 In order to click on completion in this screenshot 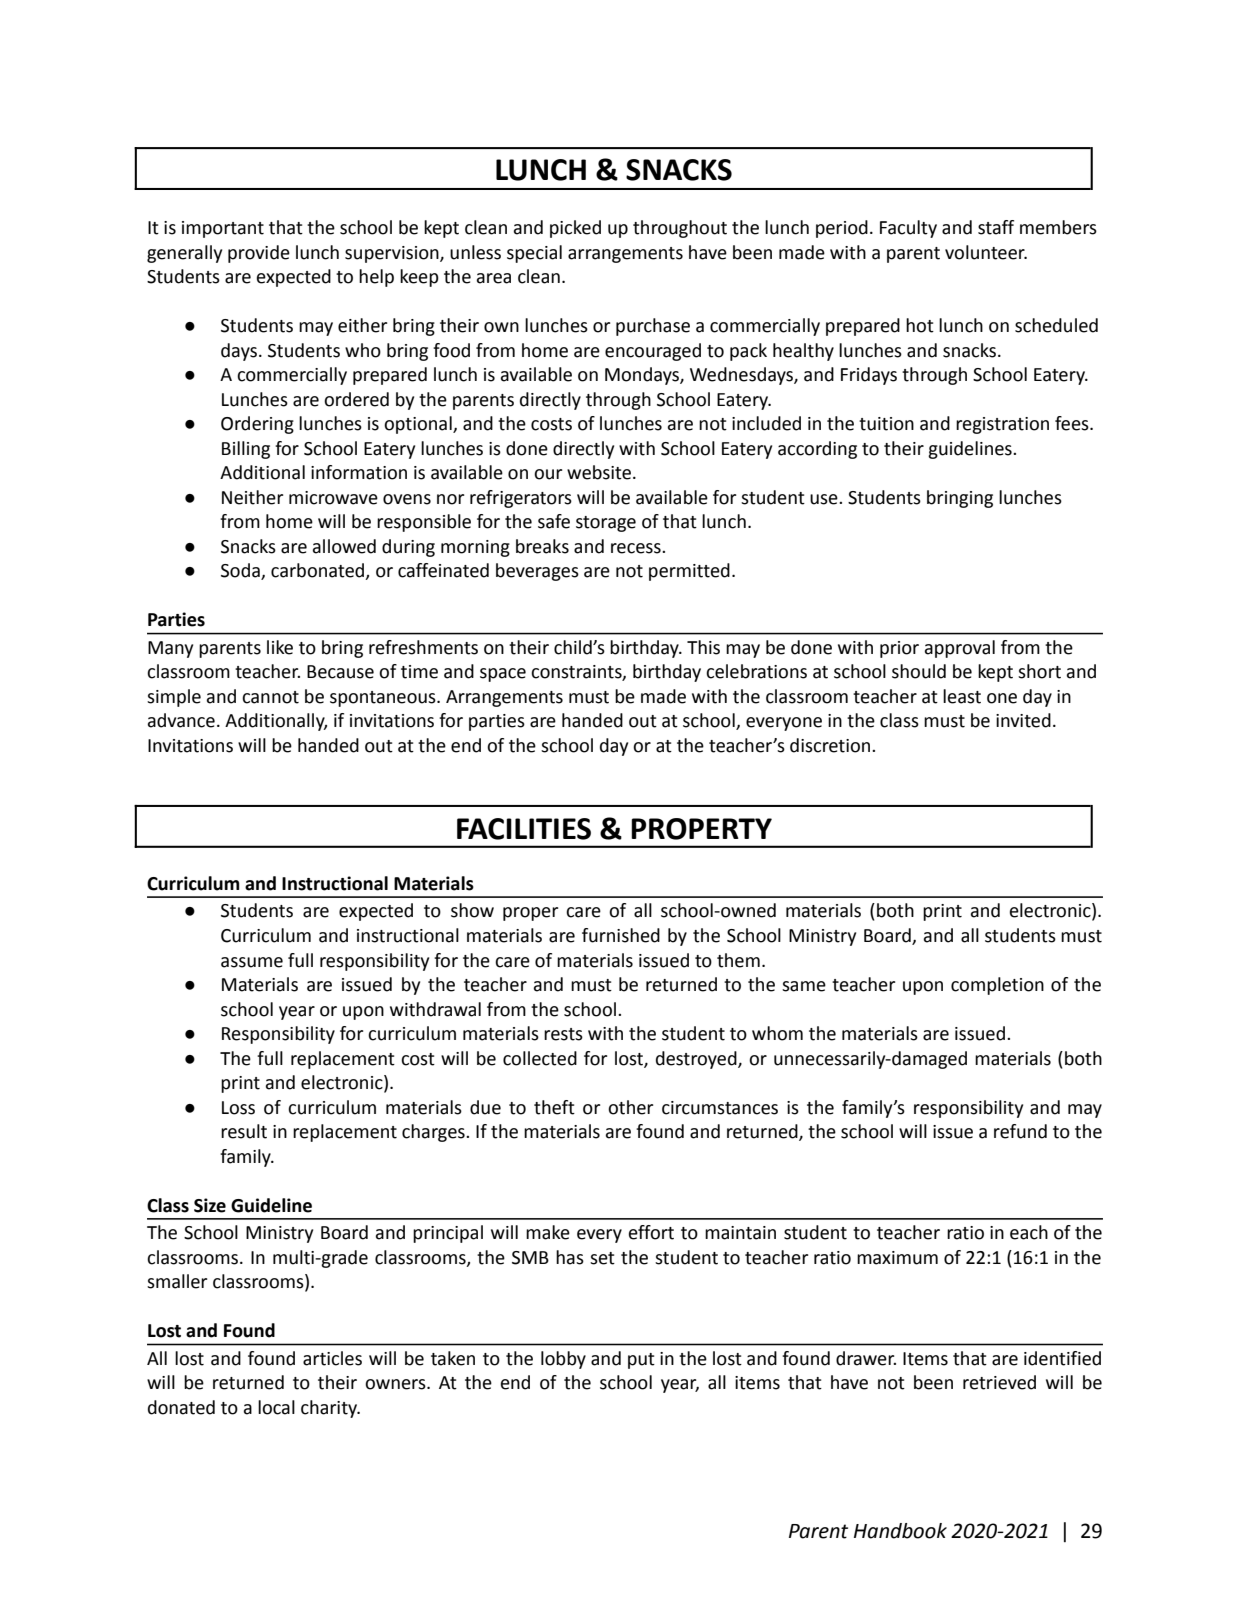, I will do `click(997, 986)`.
